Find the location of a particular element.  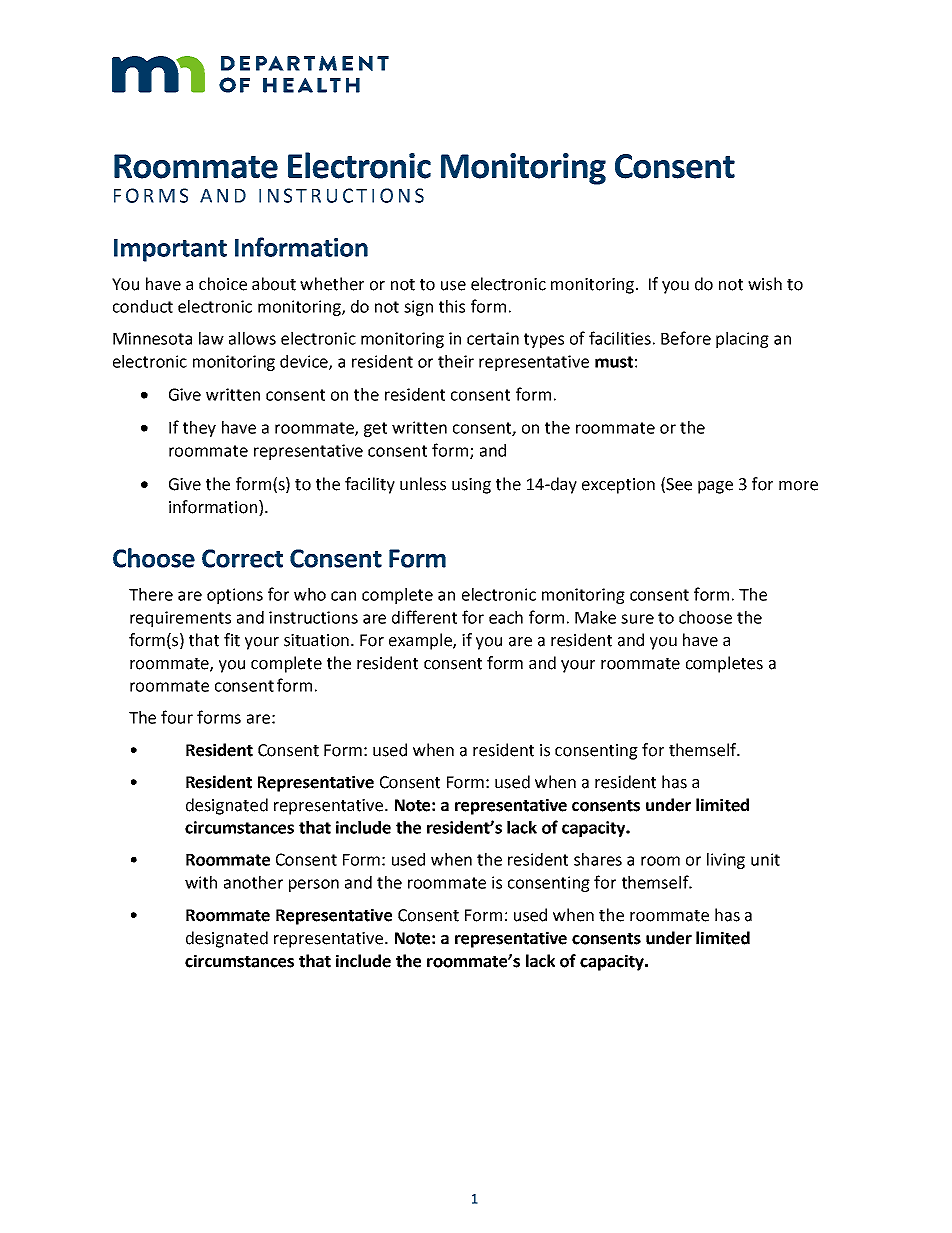

page is located at coordinates (715, 487).
